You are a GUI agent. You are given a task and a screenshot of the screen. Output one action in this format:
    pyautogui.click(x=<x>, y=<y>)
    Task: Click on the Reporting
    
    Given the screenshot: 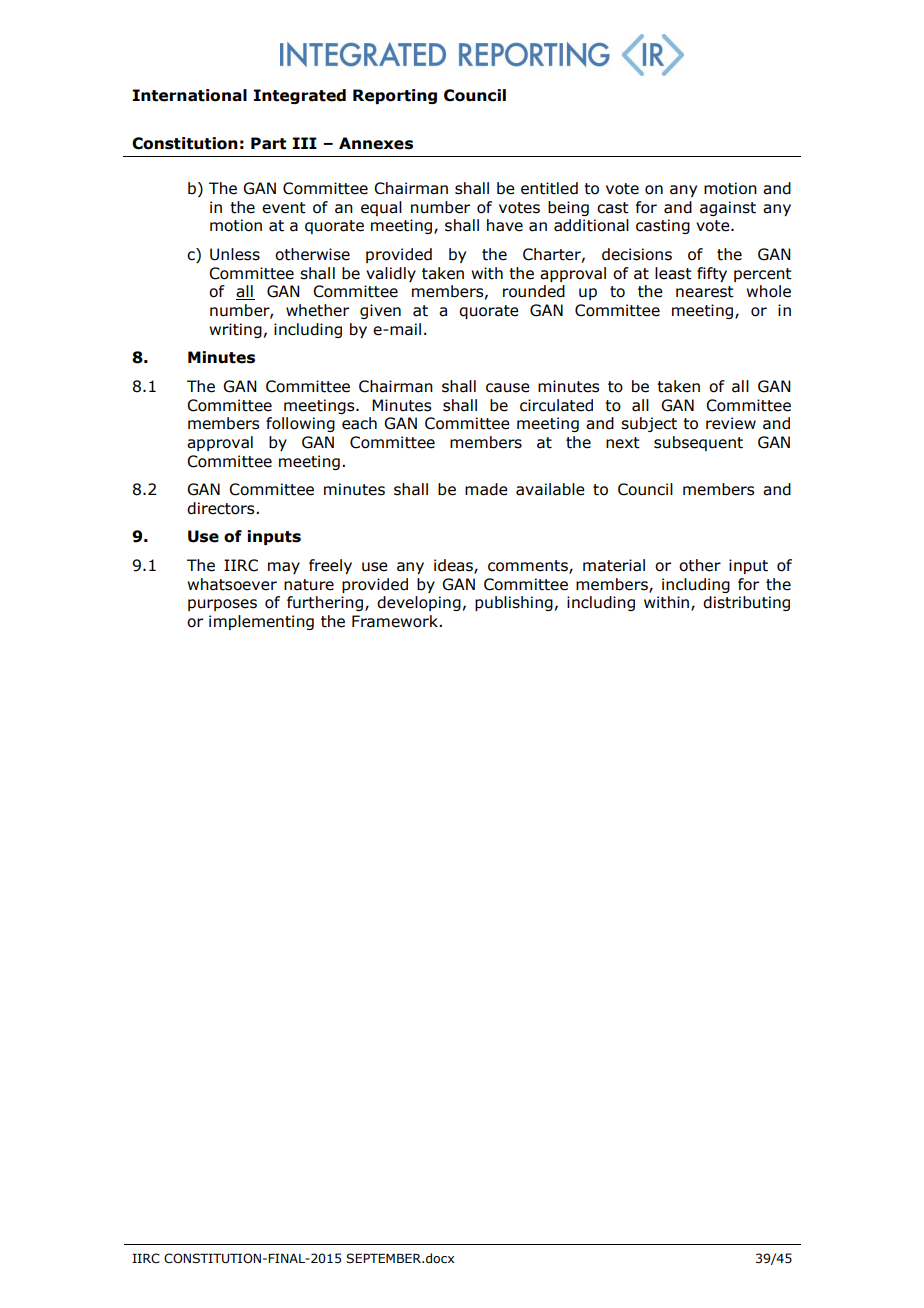 What is the action you would take?
    pyautogui.click(x=395, y=96)
